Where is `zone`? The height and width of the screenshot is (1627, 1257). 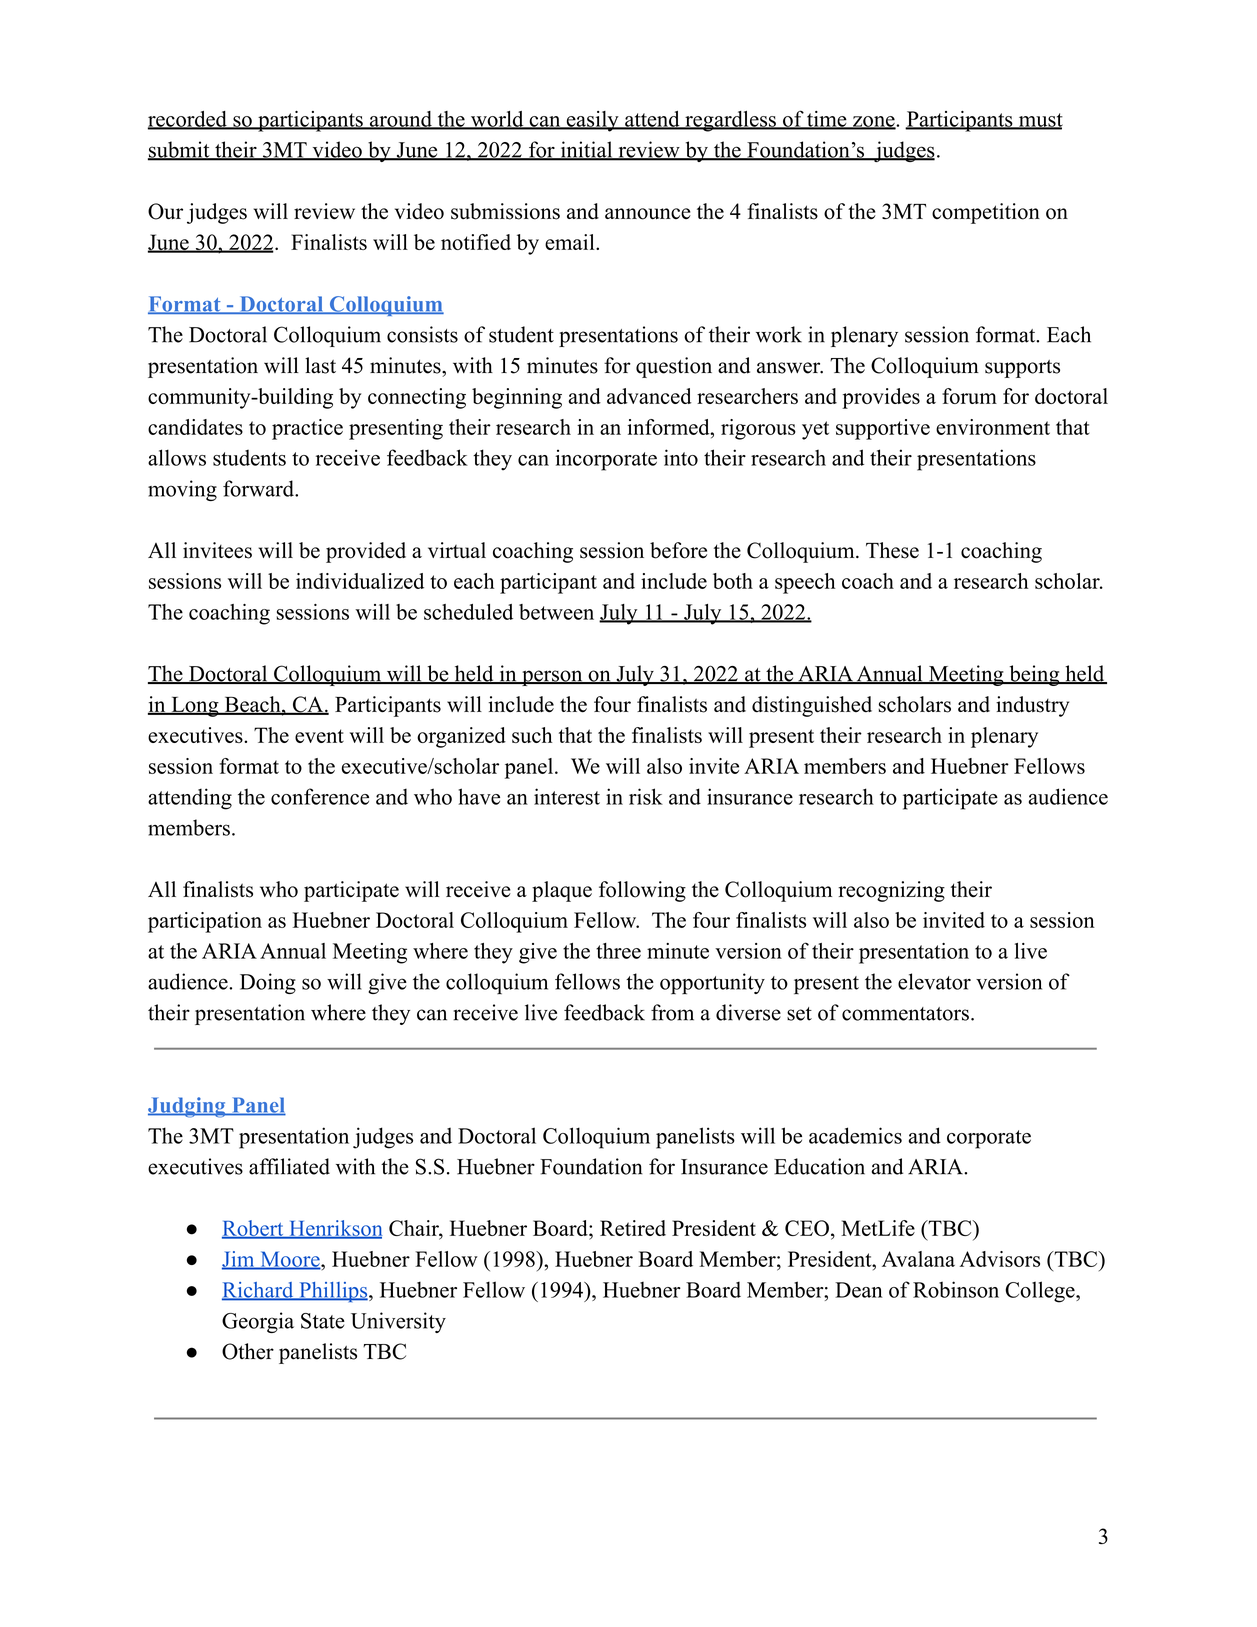 zone is located at coordinates (874, 122).
